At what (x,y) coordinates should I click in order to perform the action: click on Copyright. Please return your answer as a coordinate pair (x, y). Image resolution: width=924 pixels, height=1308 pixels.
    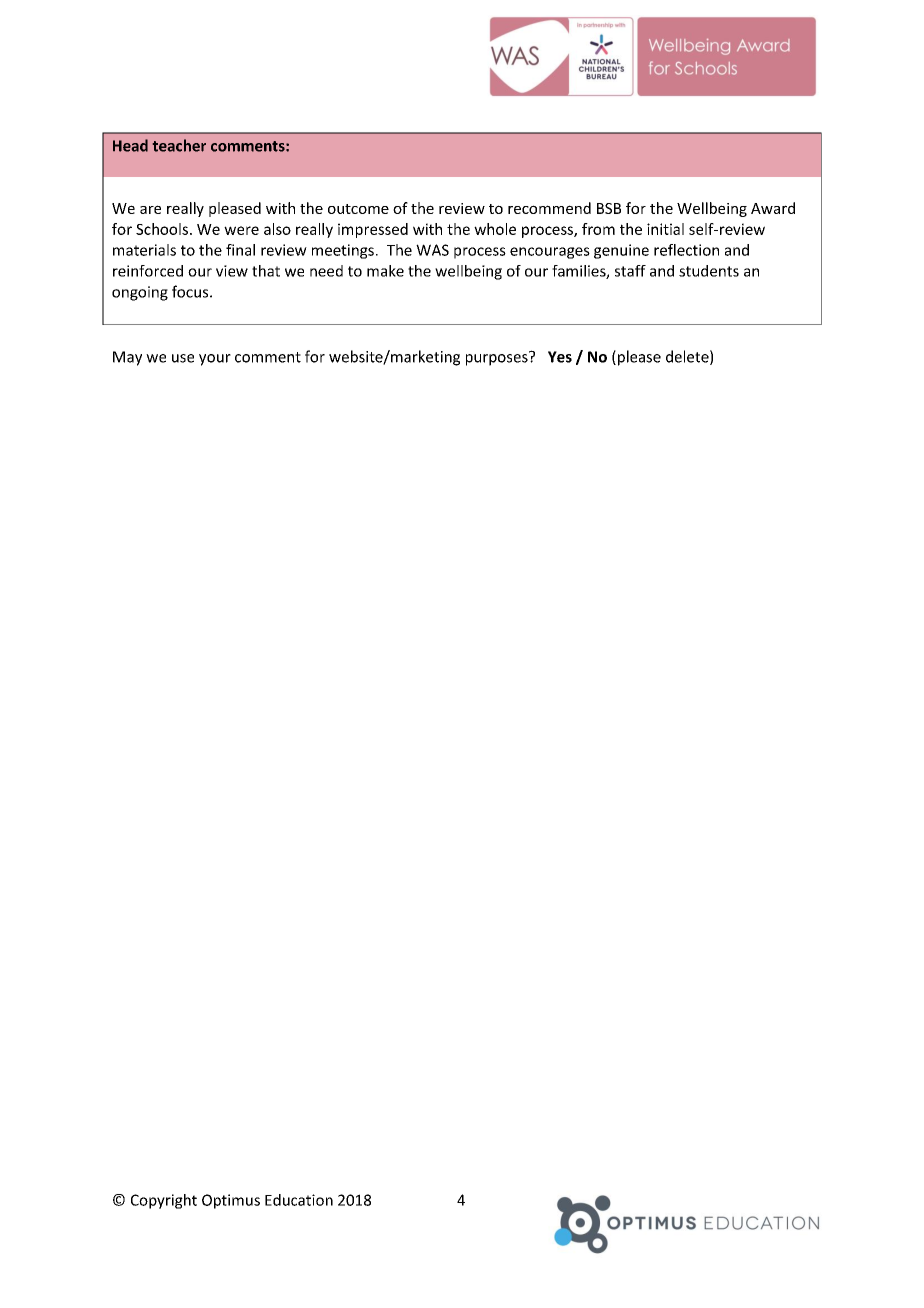
    Looking at the image, I should click on (164, 1201).
